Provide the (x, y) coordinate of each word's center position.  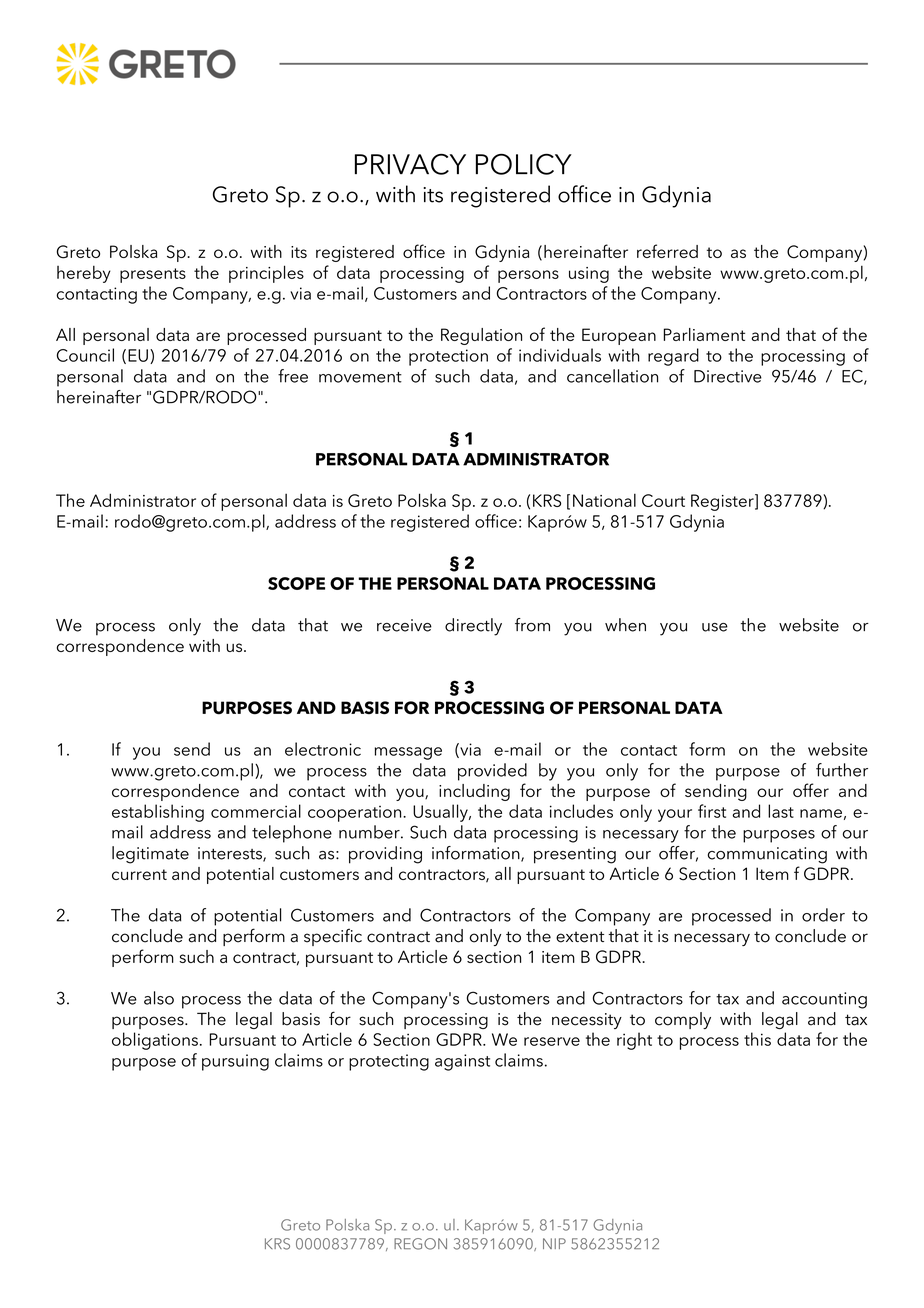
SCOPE (296, 583)
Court (663, 500)
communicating (767, 855)
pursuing (235, 1062)
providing (385, 855)
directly (473, 627)
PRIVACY (410, 164)
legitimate (150, 855)
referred (667, 251)
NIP (554, 1243)
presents (153, 275)
